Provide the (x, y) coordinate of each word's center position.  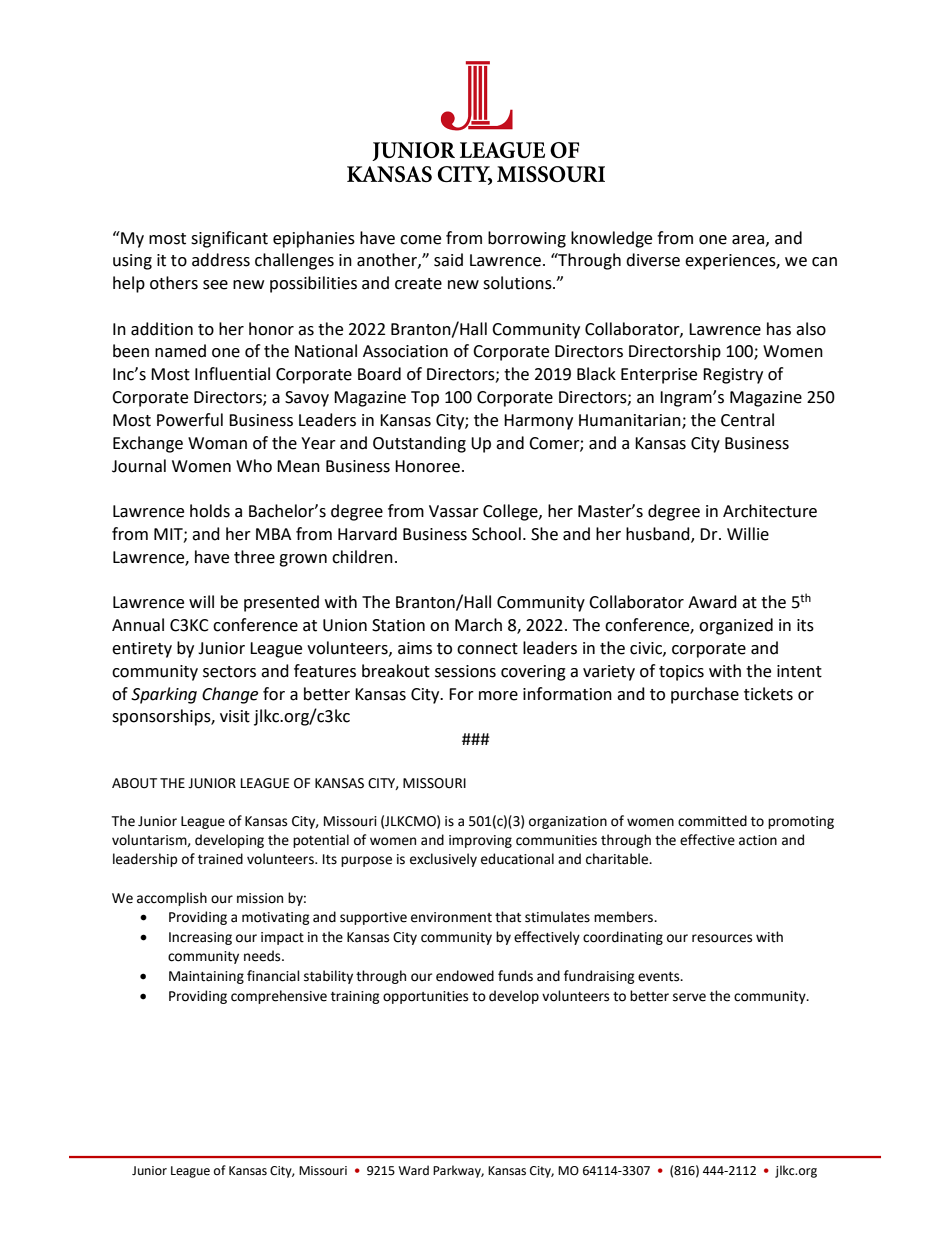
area (749, 240)
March (478, 625)
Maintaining (206, 977)
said (448, 260)
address (221, 260)
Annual (138, 625)
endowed (465, 976)
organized (736, 626)
